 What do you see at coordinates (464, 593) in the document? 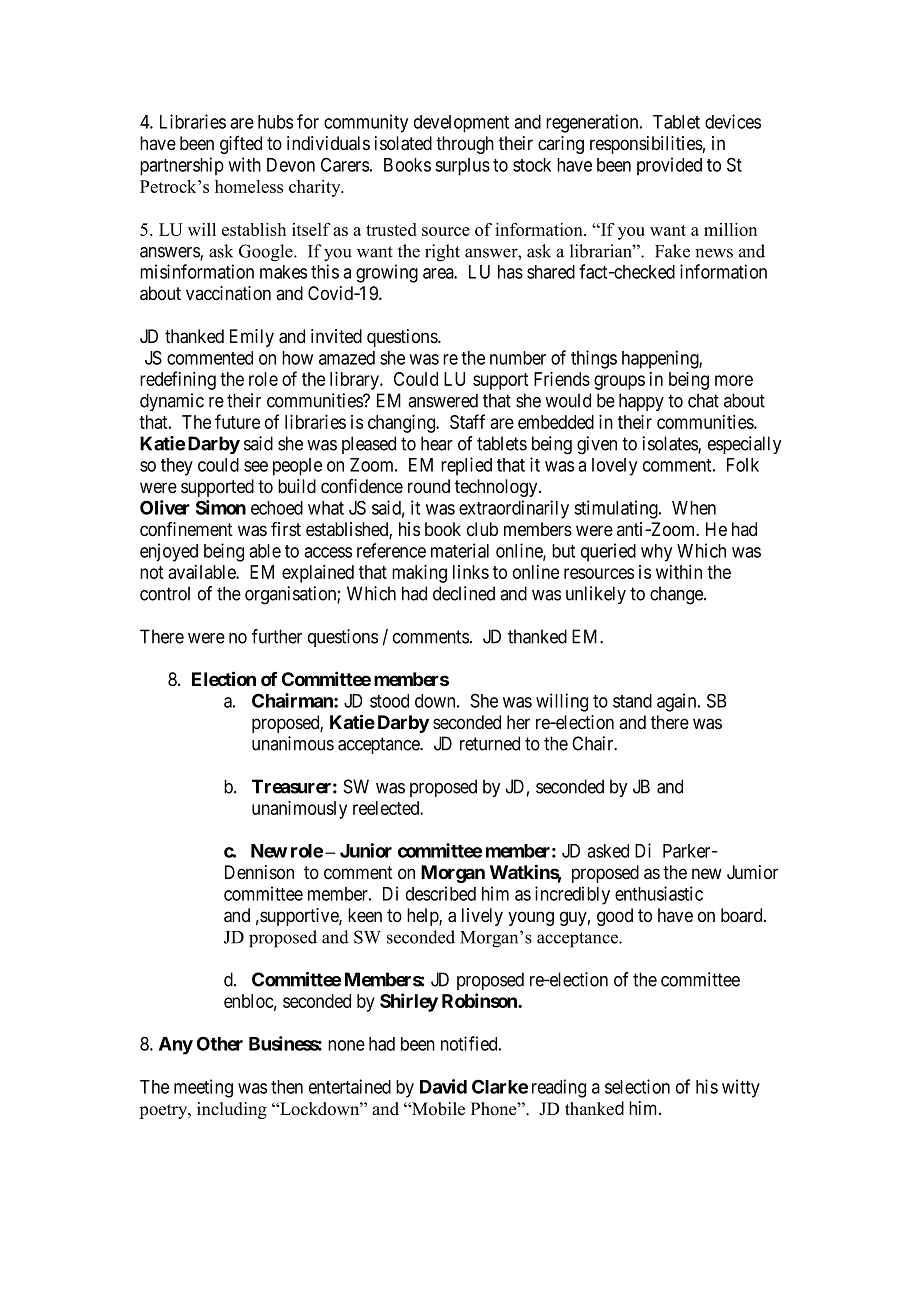
I see `declined` at bounding box center [464, 593].
